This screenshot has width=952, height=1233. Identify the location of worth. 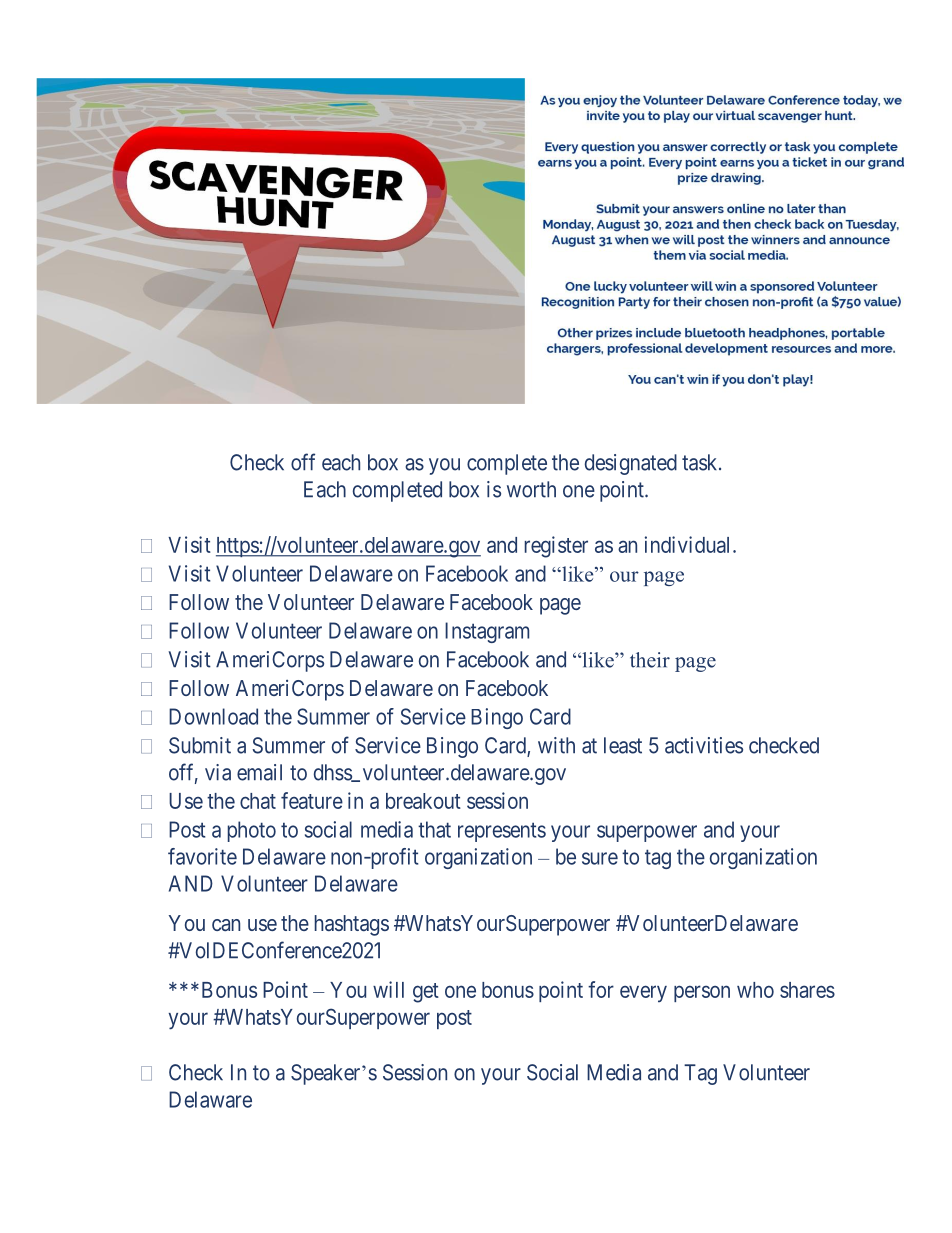
(531, 489).
